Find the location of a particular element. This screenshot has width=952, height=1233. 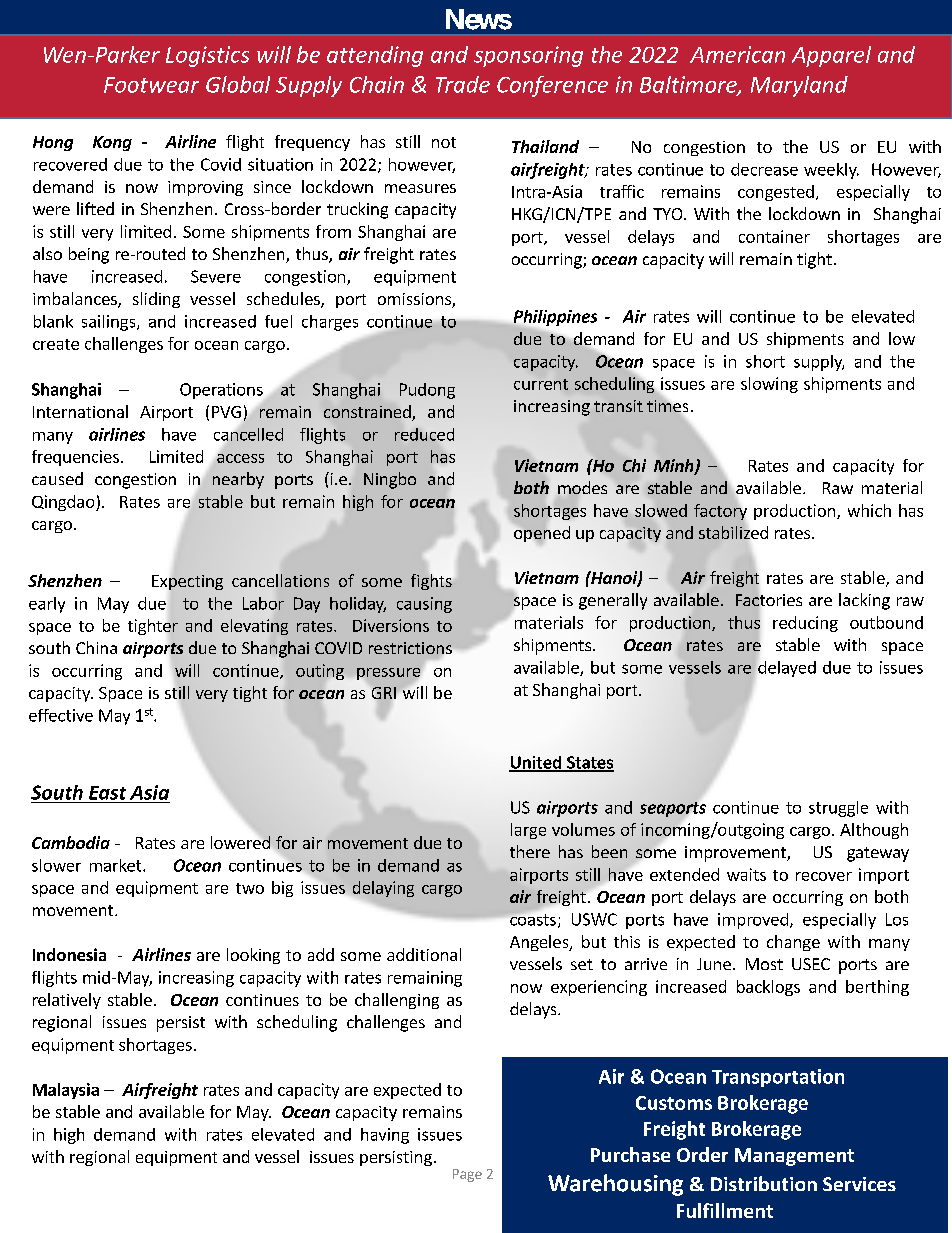

Maryland is located at coordinates (799, 86).
